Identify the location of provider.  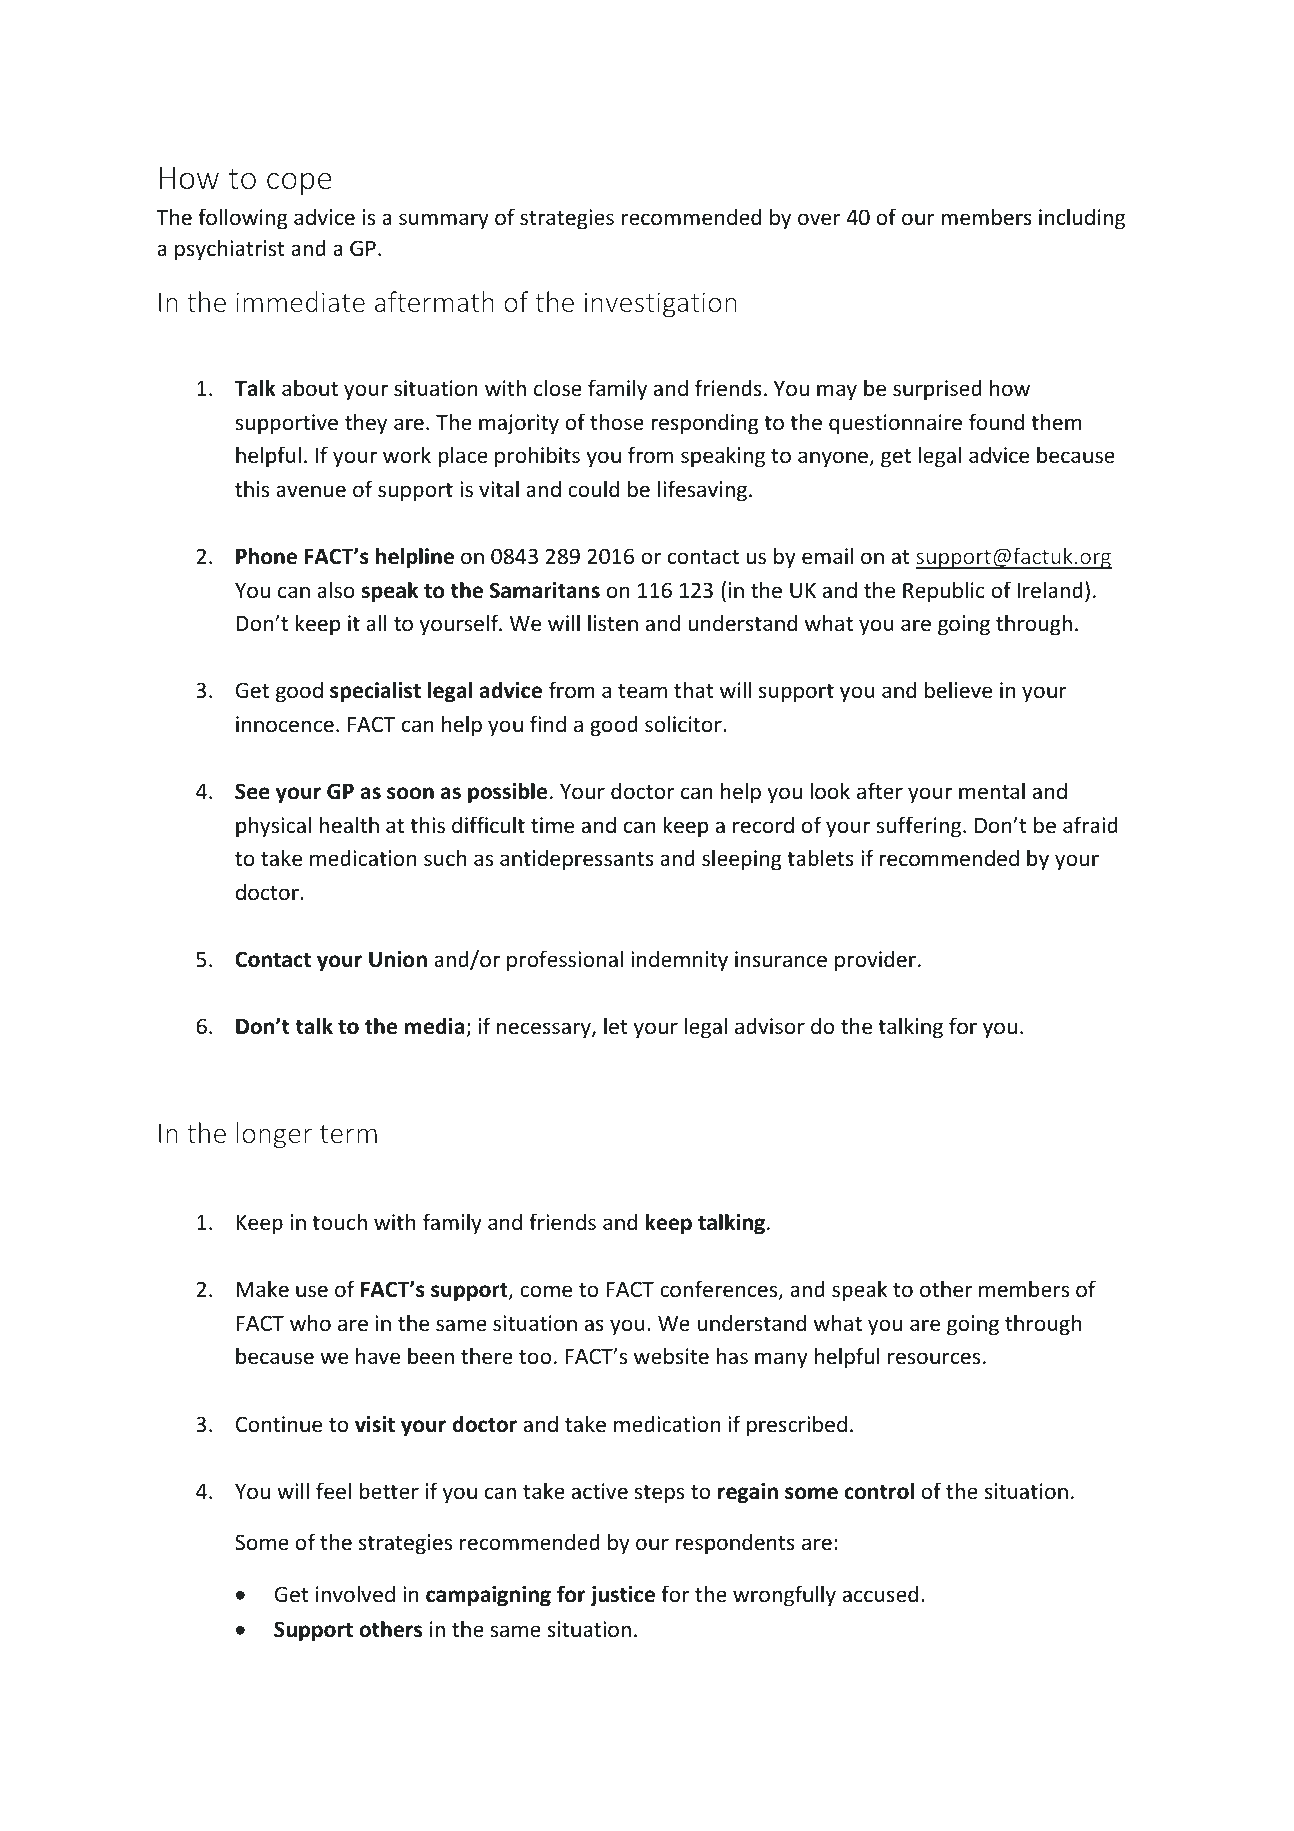
(875, 961).
